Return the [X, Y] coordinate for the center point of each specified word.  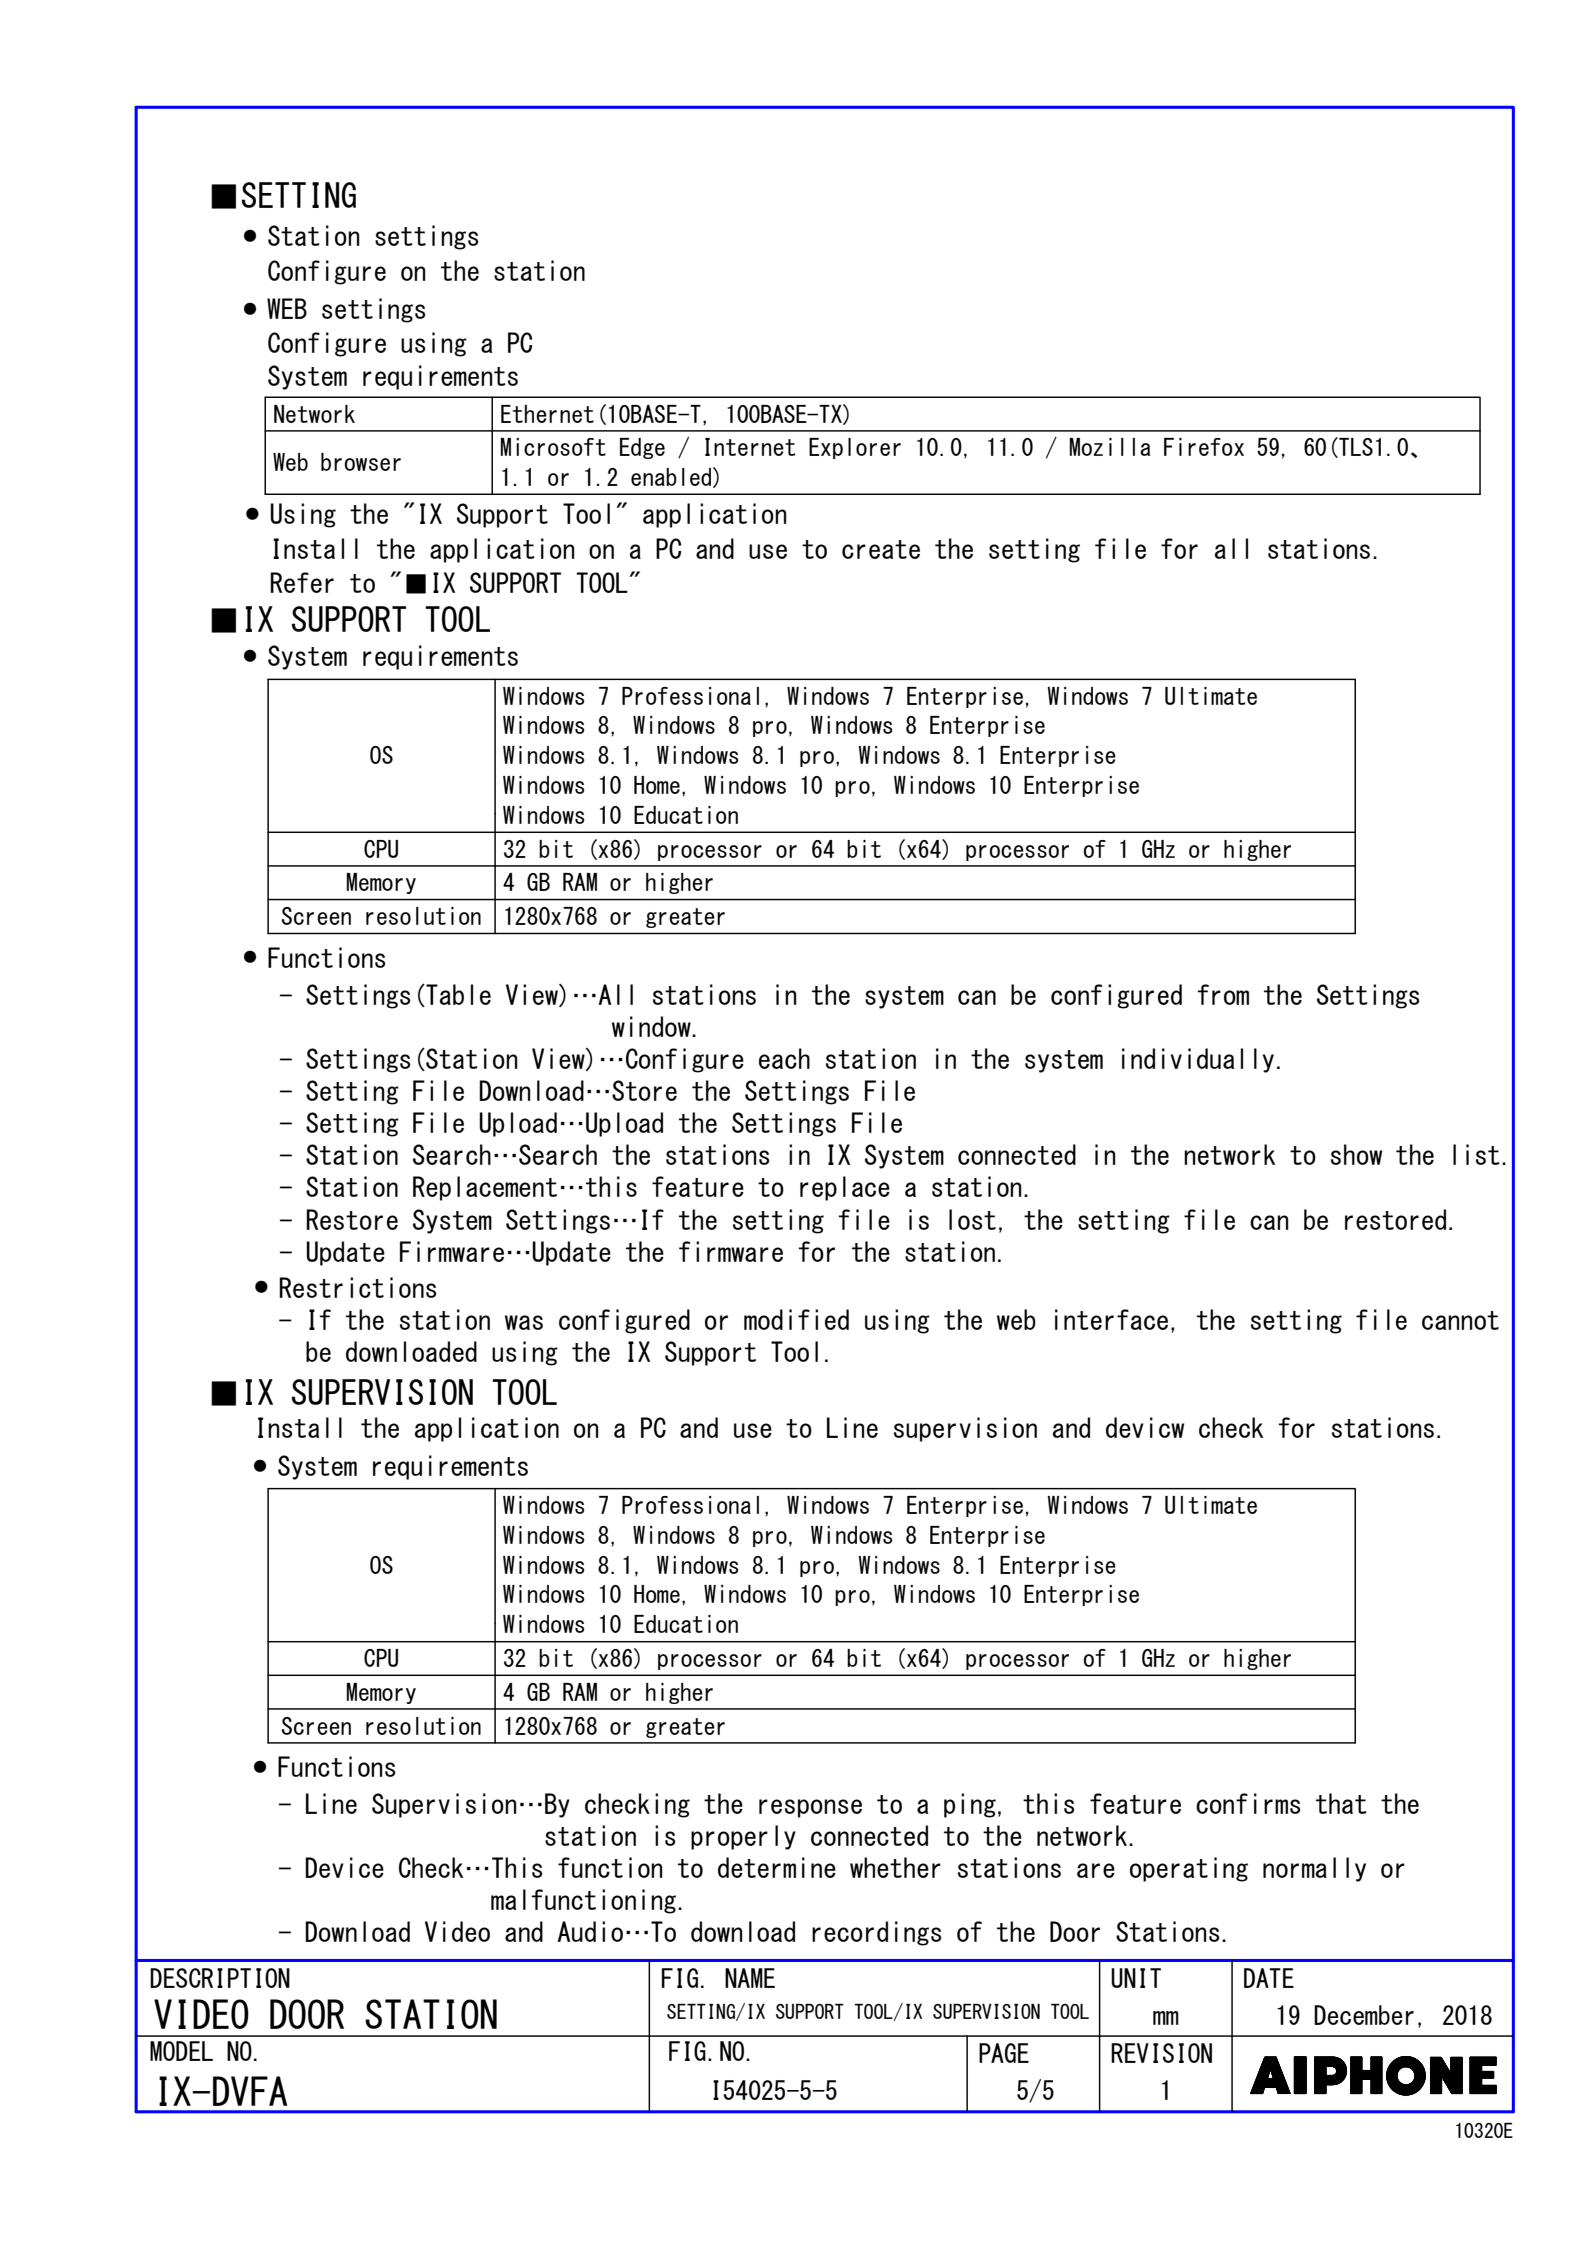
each [784, 1058]
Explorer [855, 448]
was [524, 1322]
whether [895, 1867]
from [1223, 994]
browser [361, 462]
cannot [1460, 1320]
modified [796, 1319]
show [1356, 1154]
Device [344, 1867]
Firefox [1204, 447]
